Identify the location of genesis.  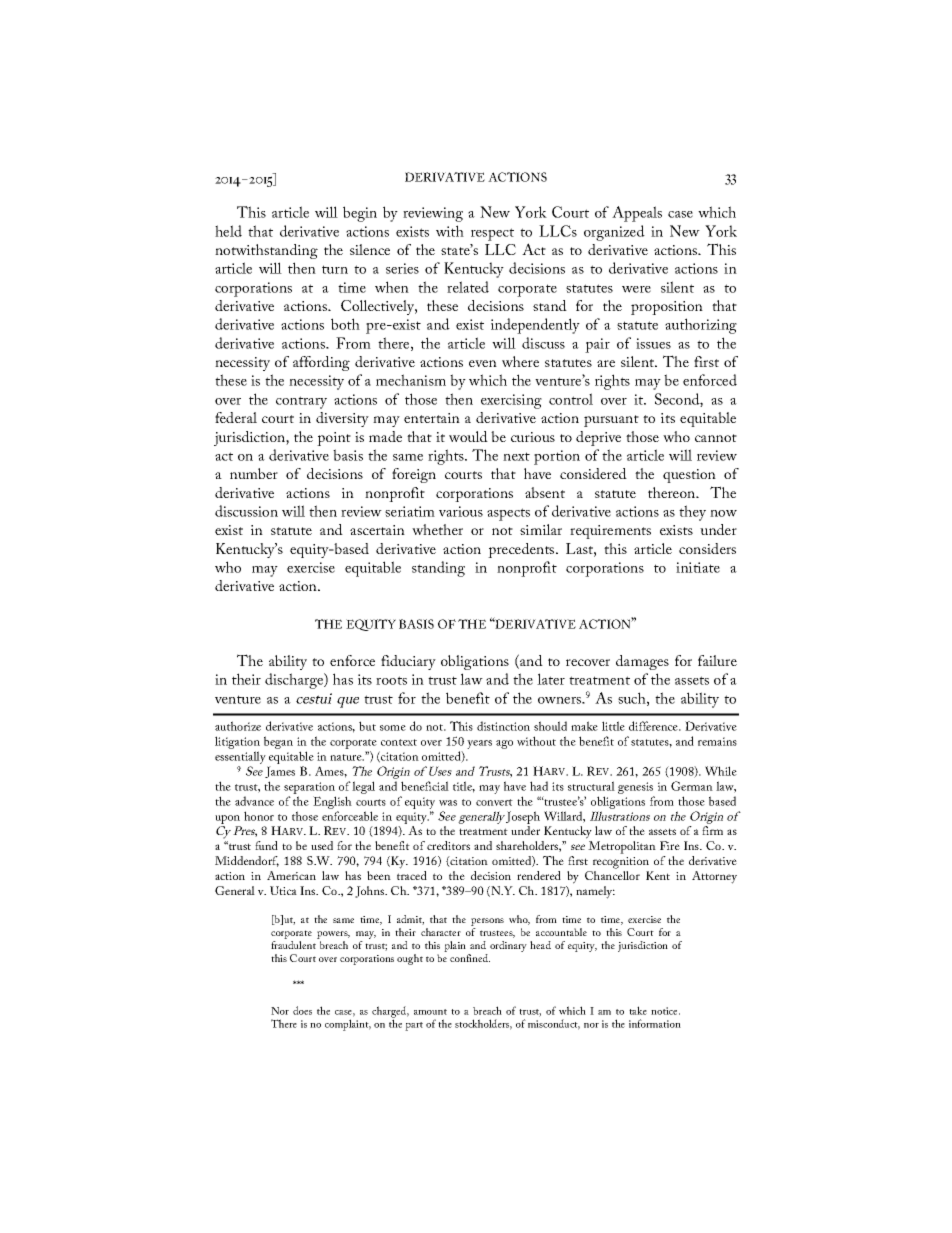
(635, 788).
